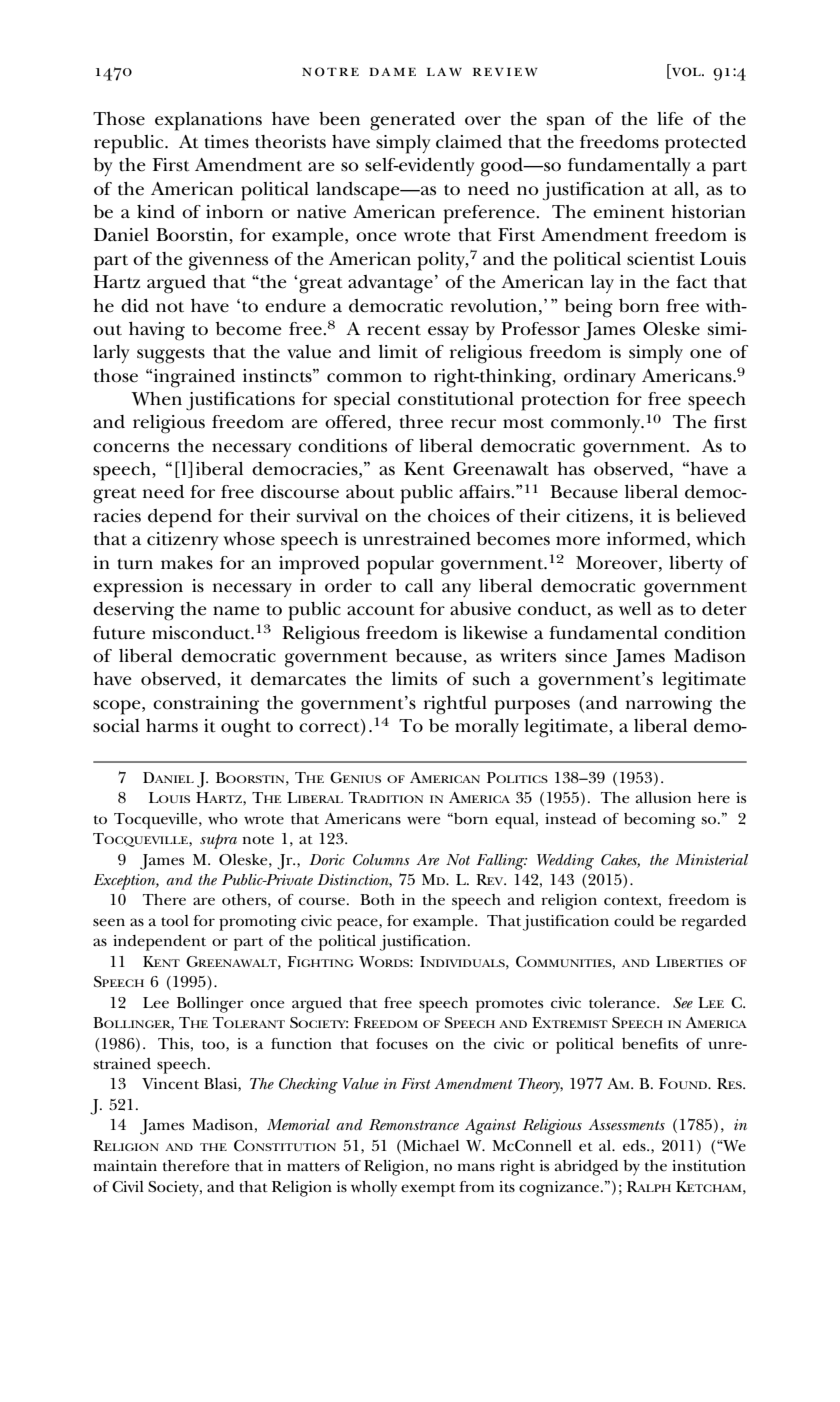 The width and height of the screenshot is (840, 1402). I want to click on explanations, so click(208, 121).
